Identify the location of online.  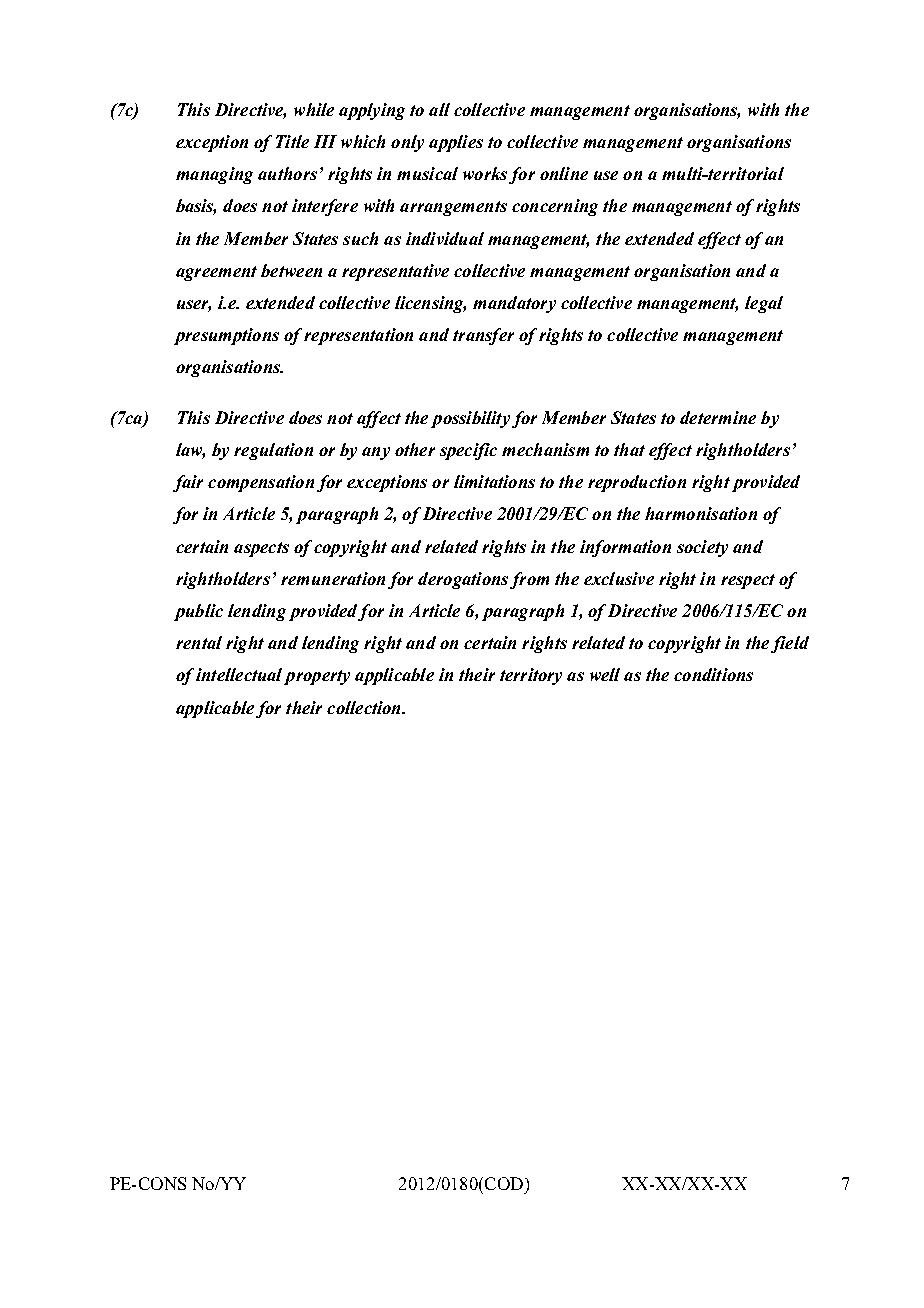
(564, 173).
